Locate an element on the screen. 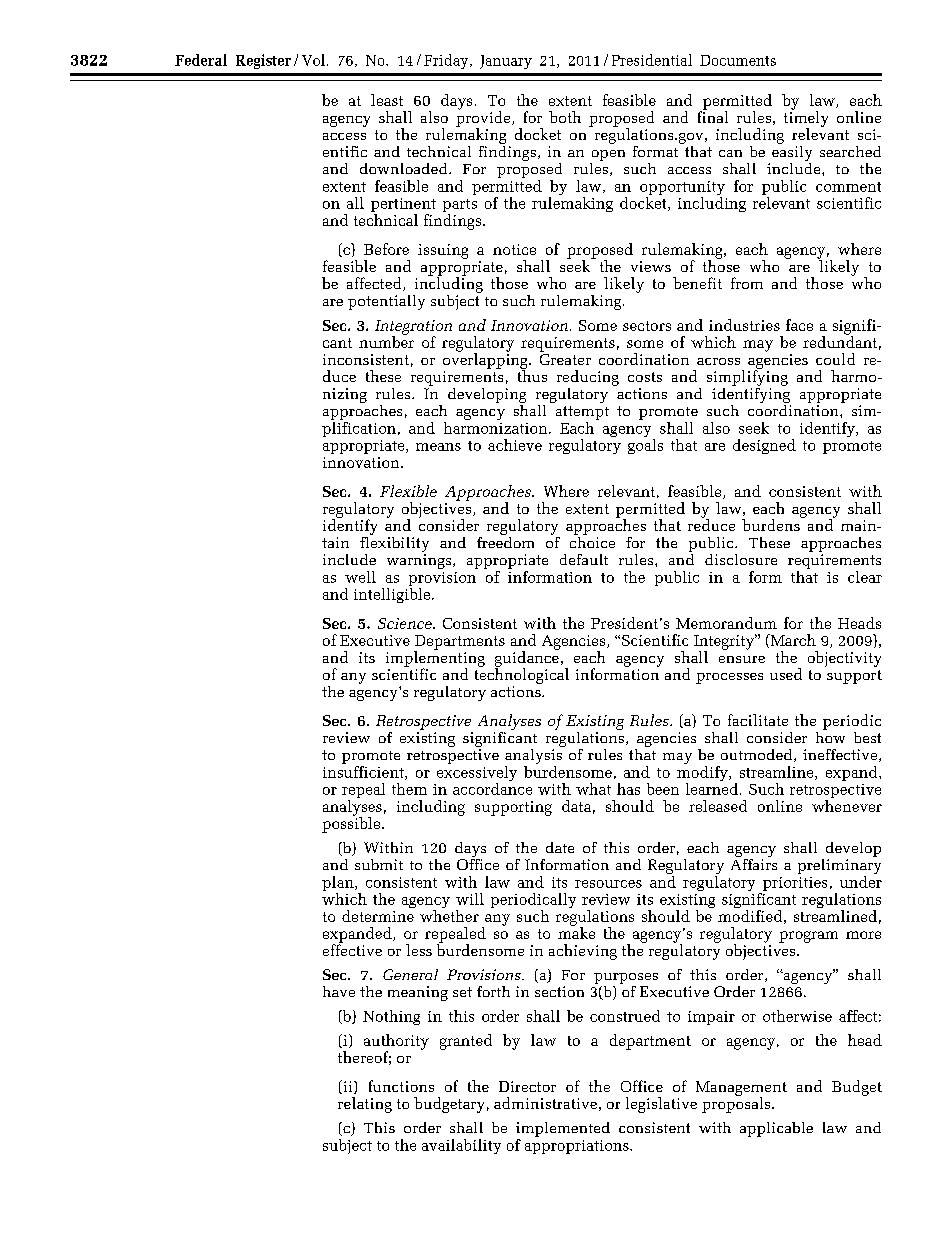 The height and width of the screenshot is (1233, 952). designed is located at coordinates (764, 446).
